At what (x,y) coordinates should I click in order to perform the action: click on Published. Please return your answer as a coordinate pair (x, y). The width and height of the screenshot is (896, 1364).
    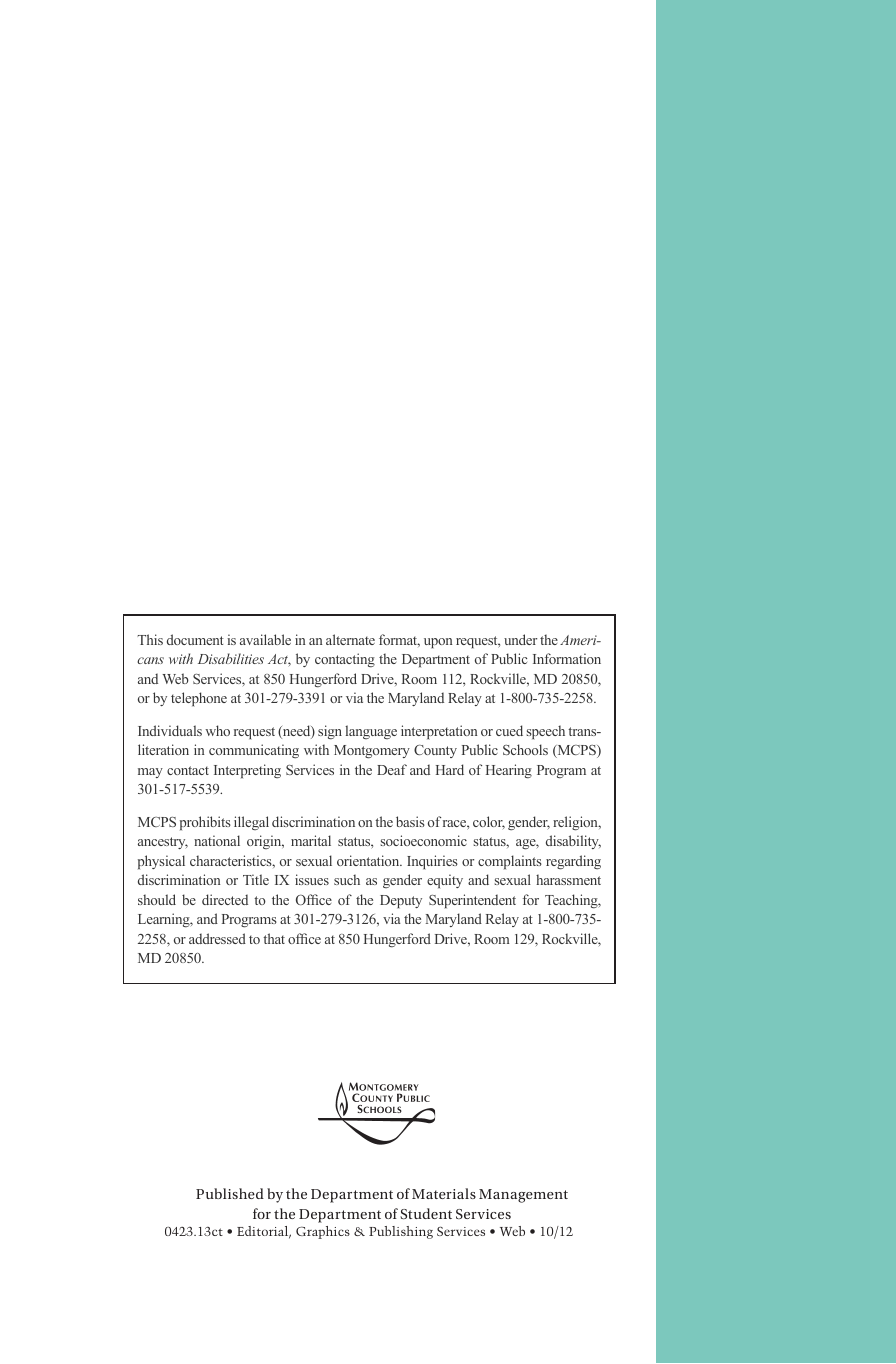
    Looking at the image, I should click on (230, 1193).
